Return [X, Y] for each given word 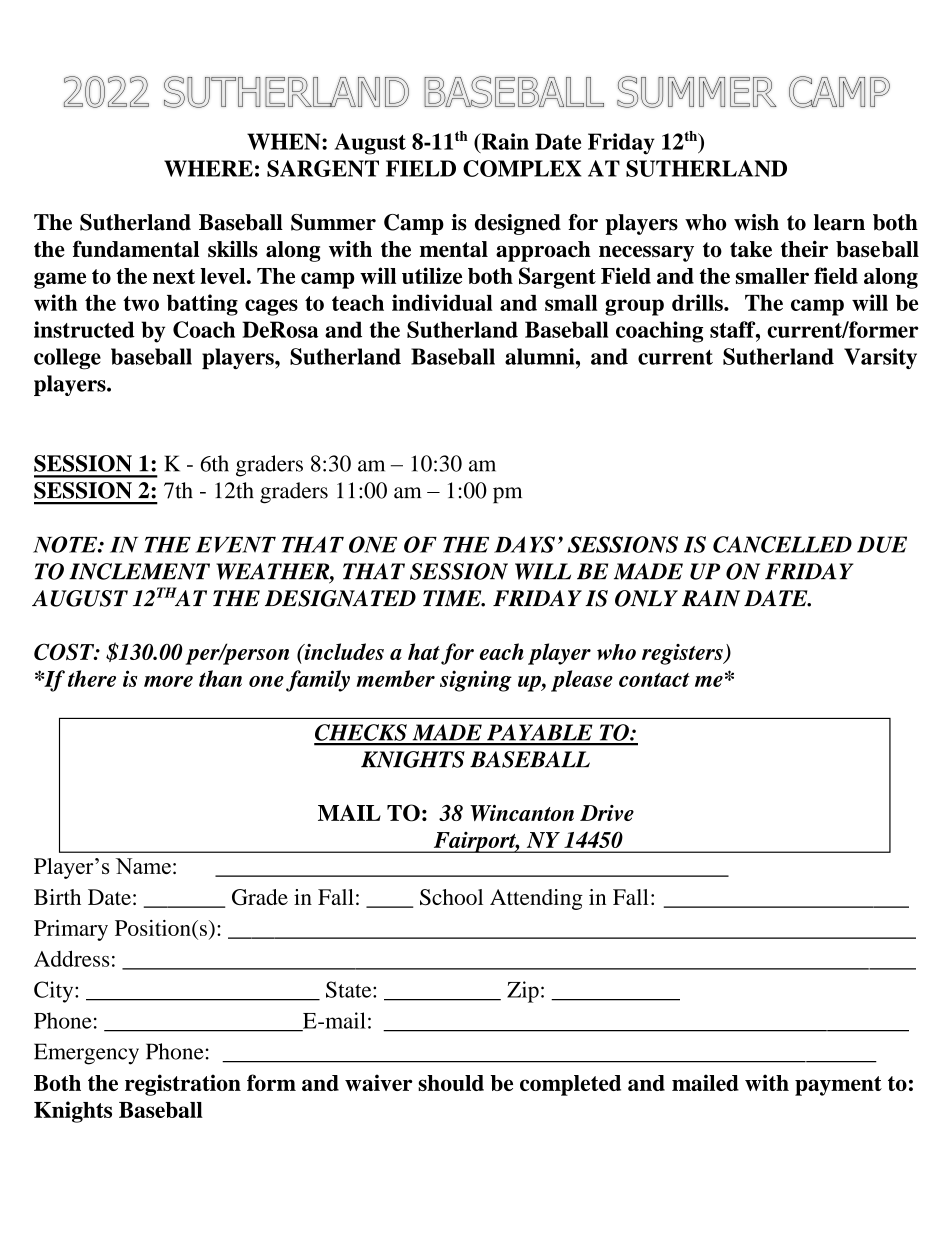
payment [838, 1086]
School [451, 897]
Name [143, 866]
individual [442, 302]
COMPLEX [522, 168]
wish [756, 222]
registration [183, 1085]
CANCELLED [782, 544]
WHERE [208, 168]
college [67, 359]
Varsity [880, 358]
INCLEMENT [139, 571]
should [451, 1083]
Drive [607, 813]
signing [476, 681]
